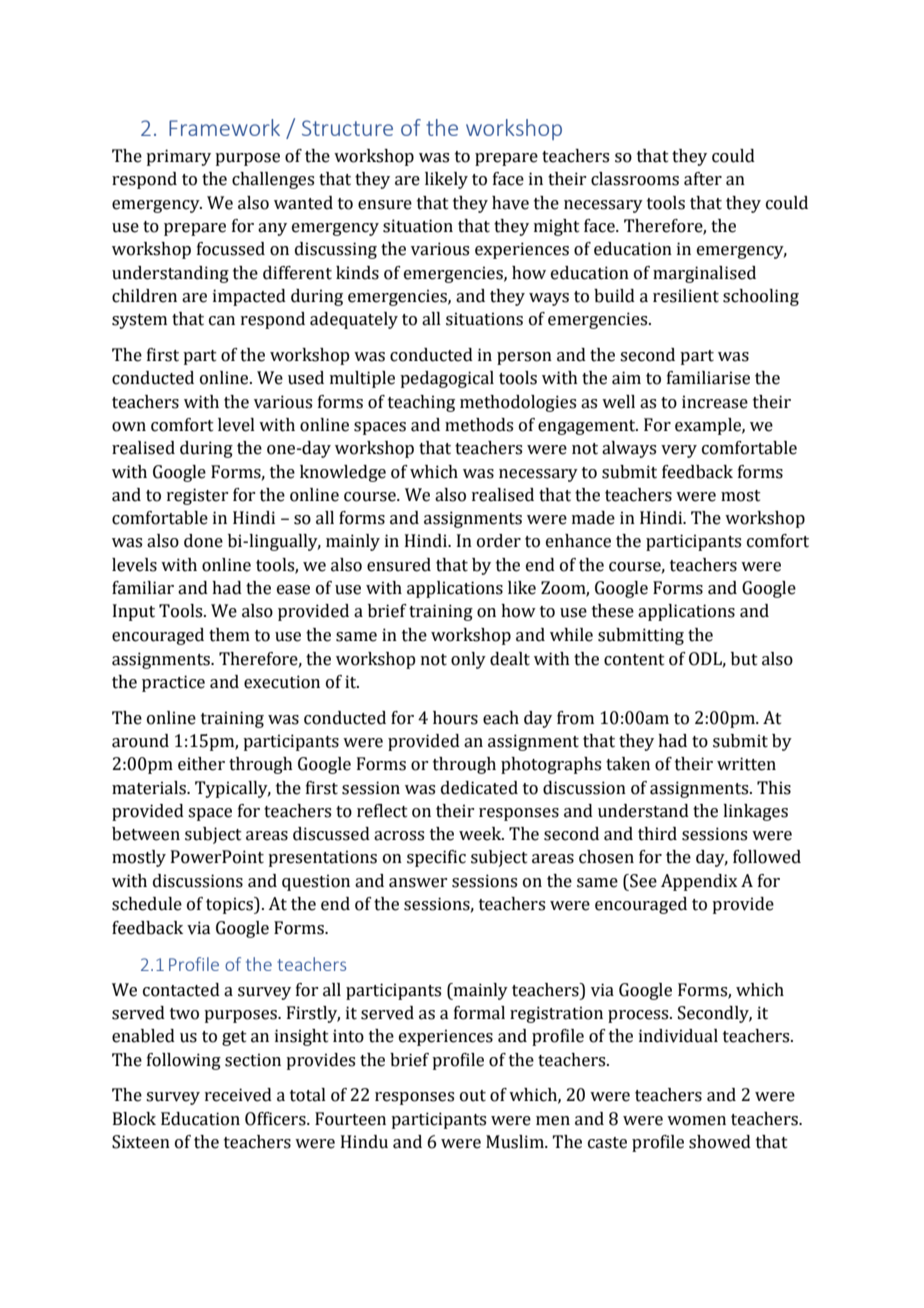 Image resolution: width=924 pixels, height=1308 pixels. What do you see at coordinates (201, 764) in the image?
I see `either` at bounding box center [201, 764].
